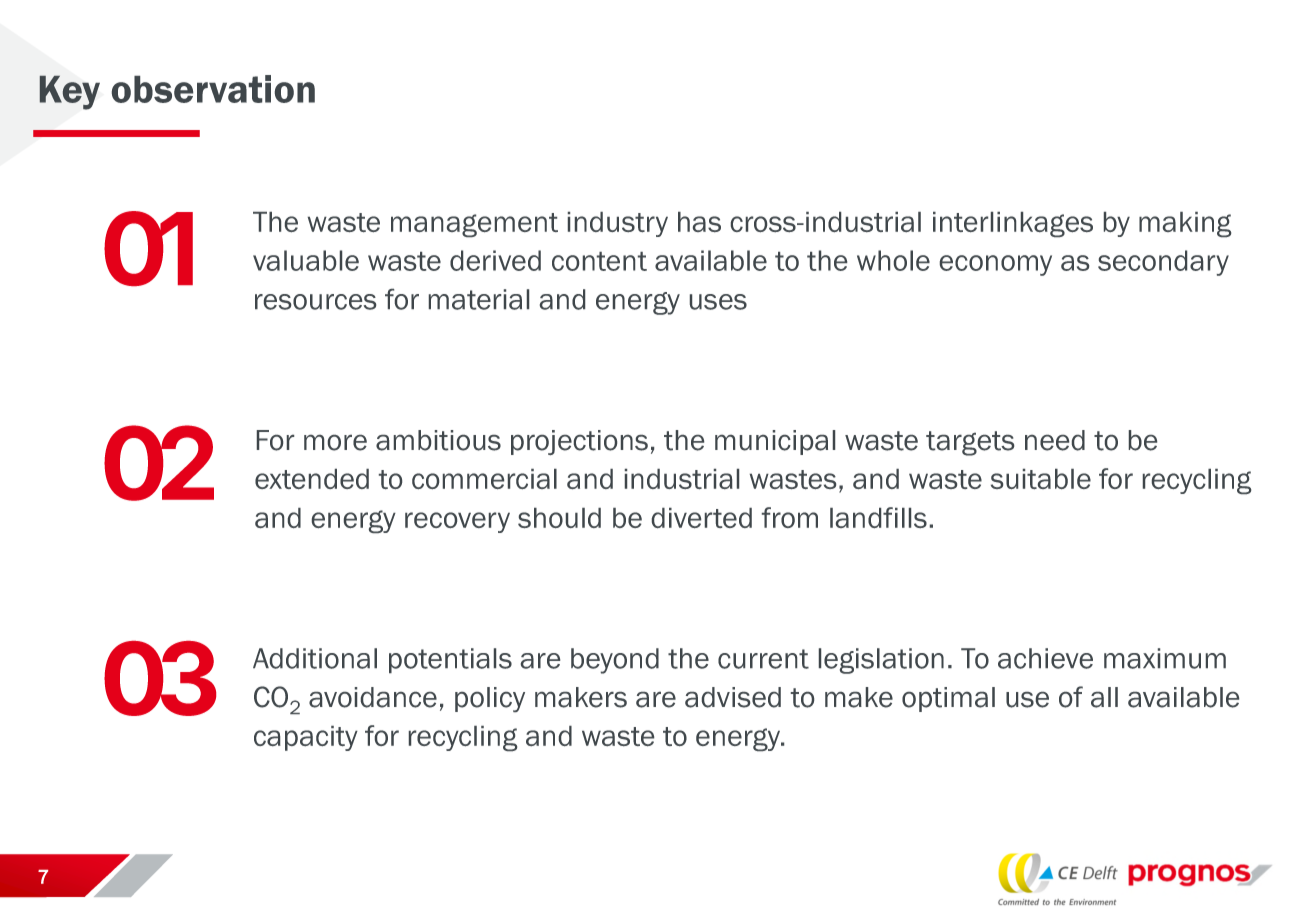  Describe the element at coordinates (699, 222) in the document. I see `has` at that location.
